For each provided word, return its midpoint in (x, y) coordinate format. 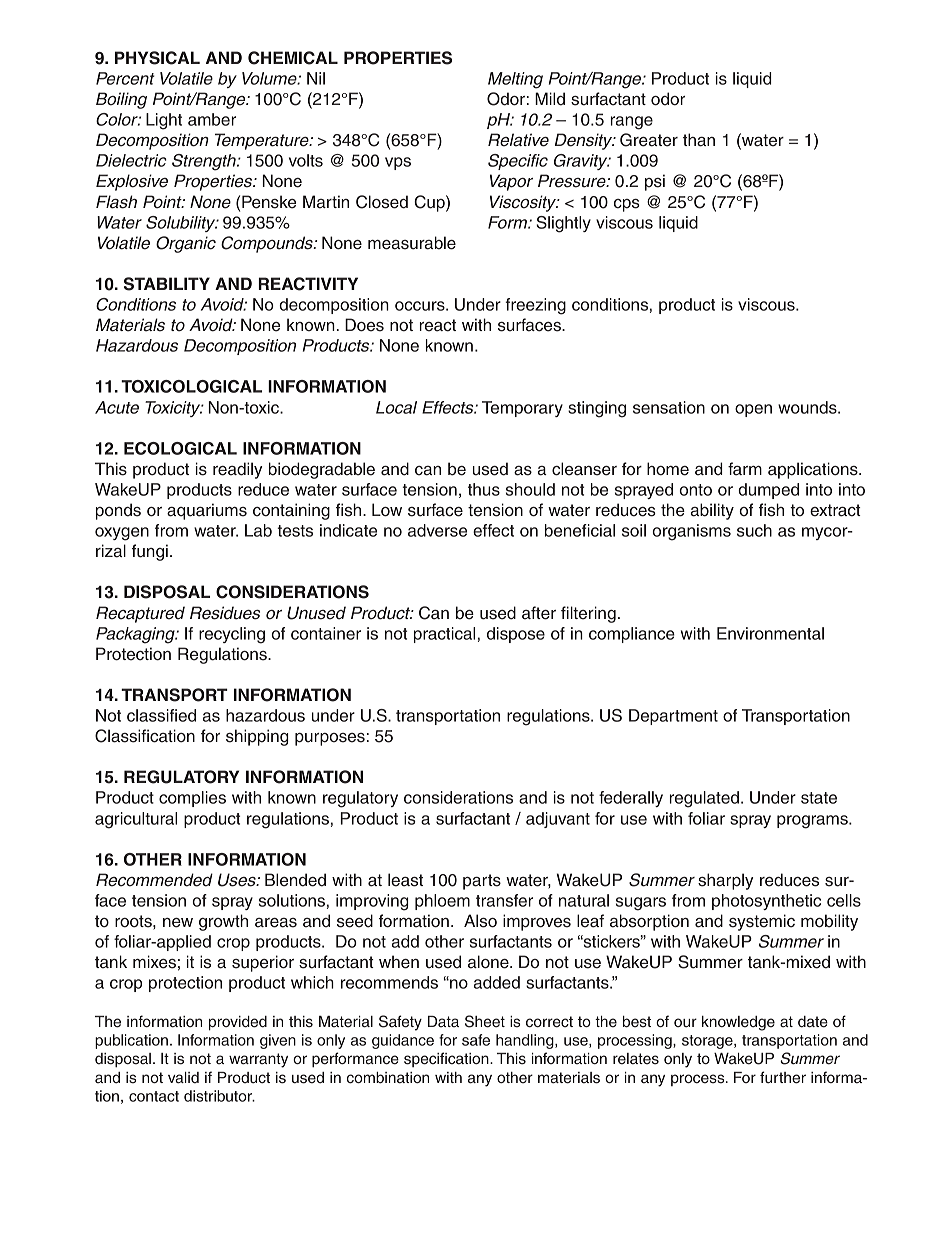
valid (183, 1078)
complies (192, 799)
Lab (258, 530)
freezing (535, 306)
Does (364, 325)
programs (813, 822)
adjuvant (558, 820)
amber (212, 119)
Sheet (485, 1021)
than (699, 140)
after (539, 613)
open (753, 410)
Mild (550, 99)
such (754, 530)
